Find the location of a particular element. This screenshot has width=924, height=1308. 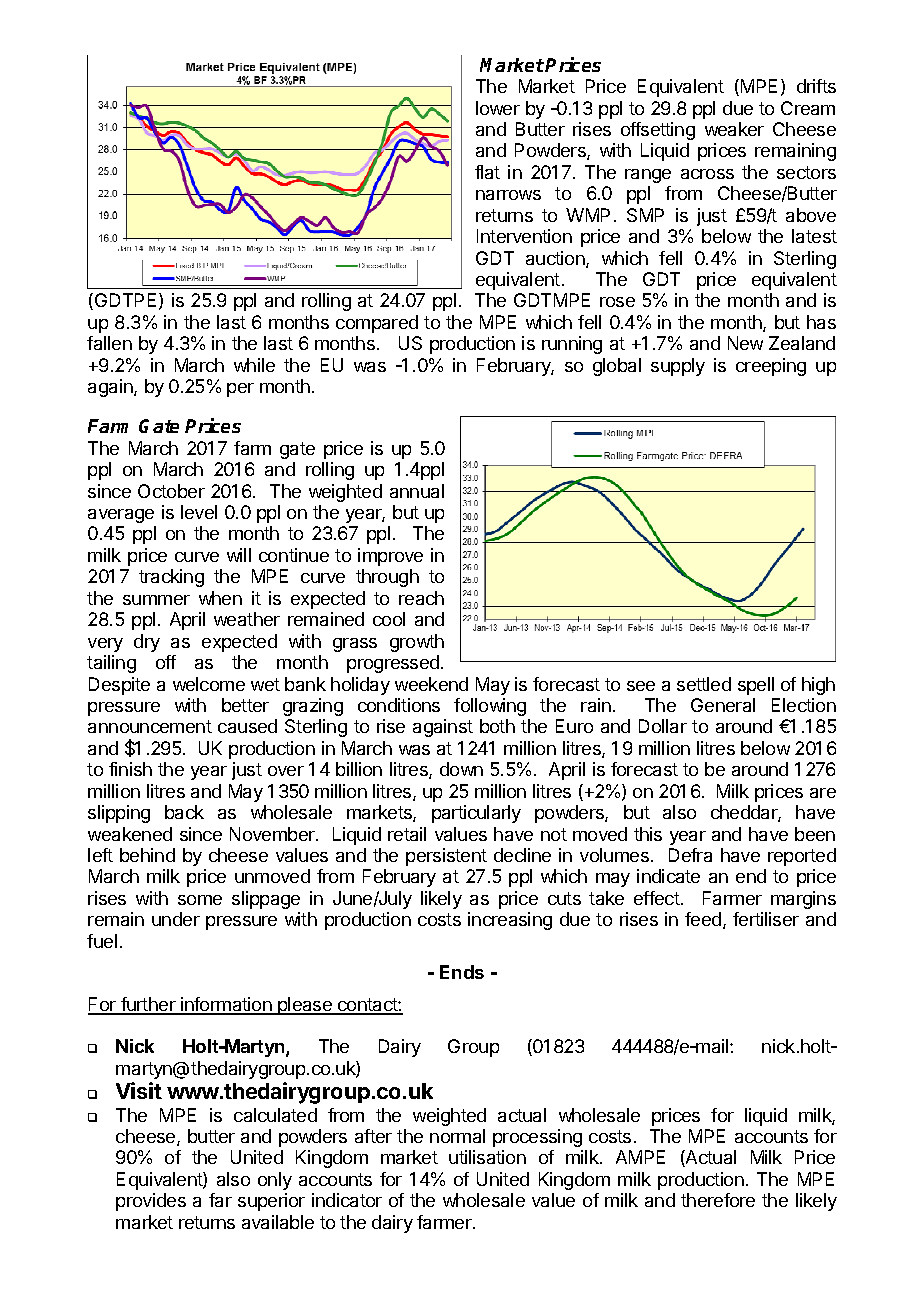

fallen is located at coordinates (109, 343).
